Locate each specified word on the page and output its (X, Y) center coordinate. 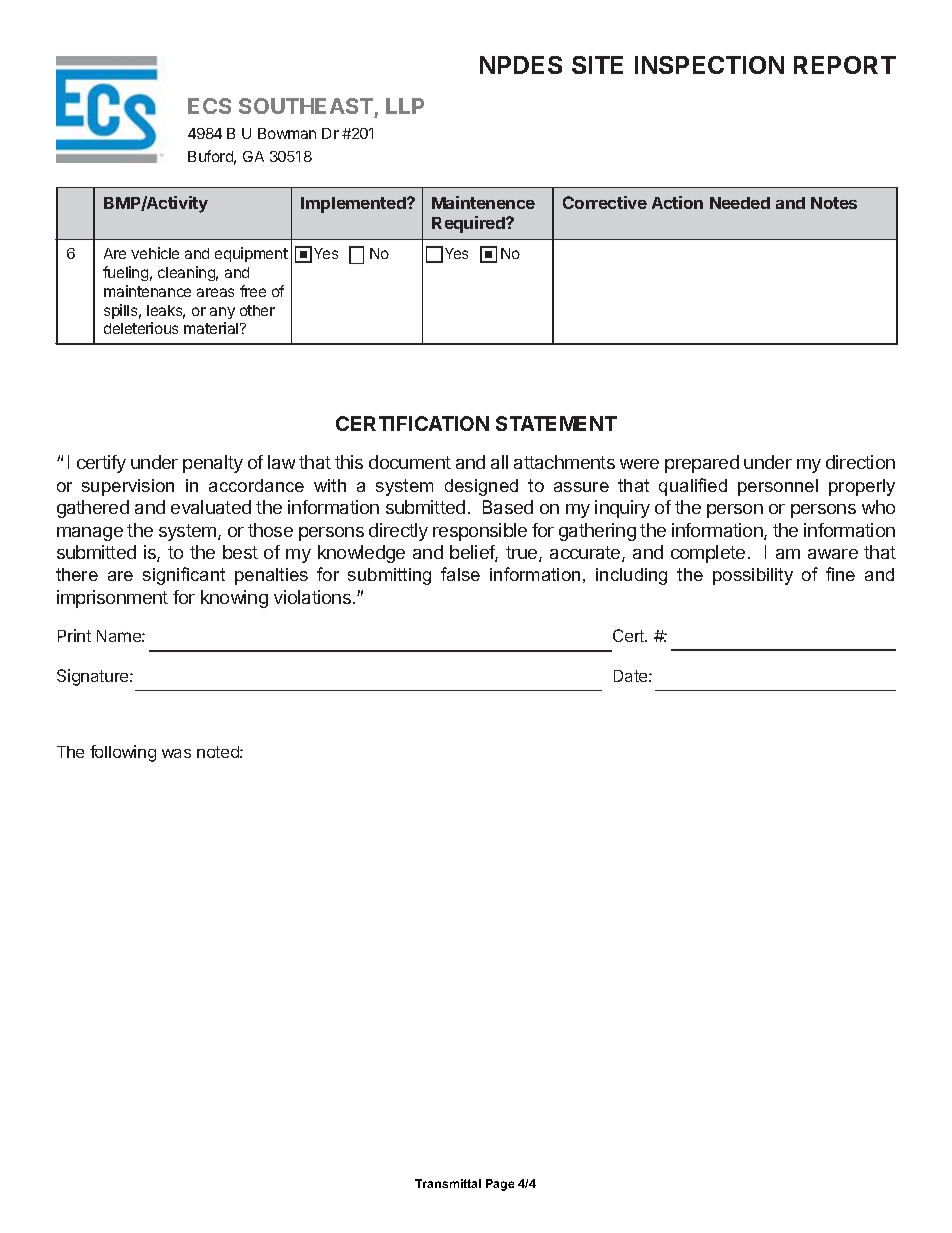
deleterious (141, 328)
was (176, 753)
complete (708, 554)
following (123, 753)
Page (500, 1185)
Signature (94, 677)
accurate (586, 554)
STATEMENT (556, 423)
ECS (209, 106)
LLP (405, 106)
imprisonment (112, 599)
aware (833, 554)
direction (860, 462)
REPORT (845, 65)
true (523, 554)
